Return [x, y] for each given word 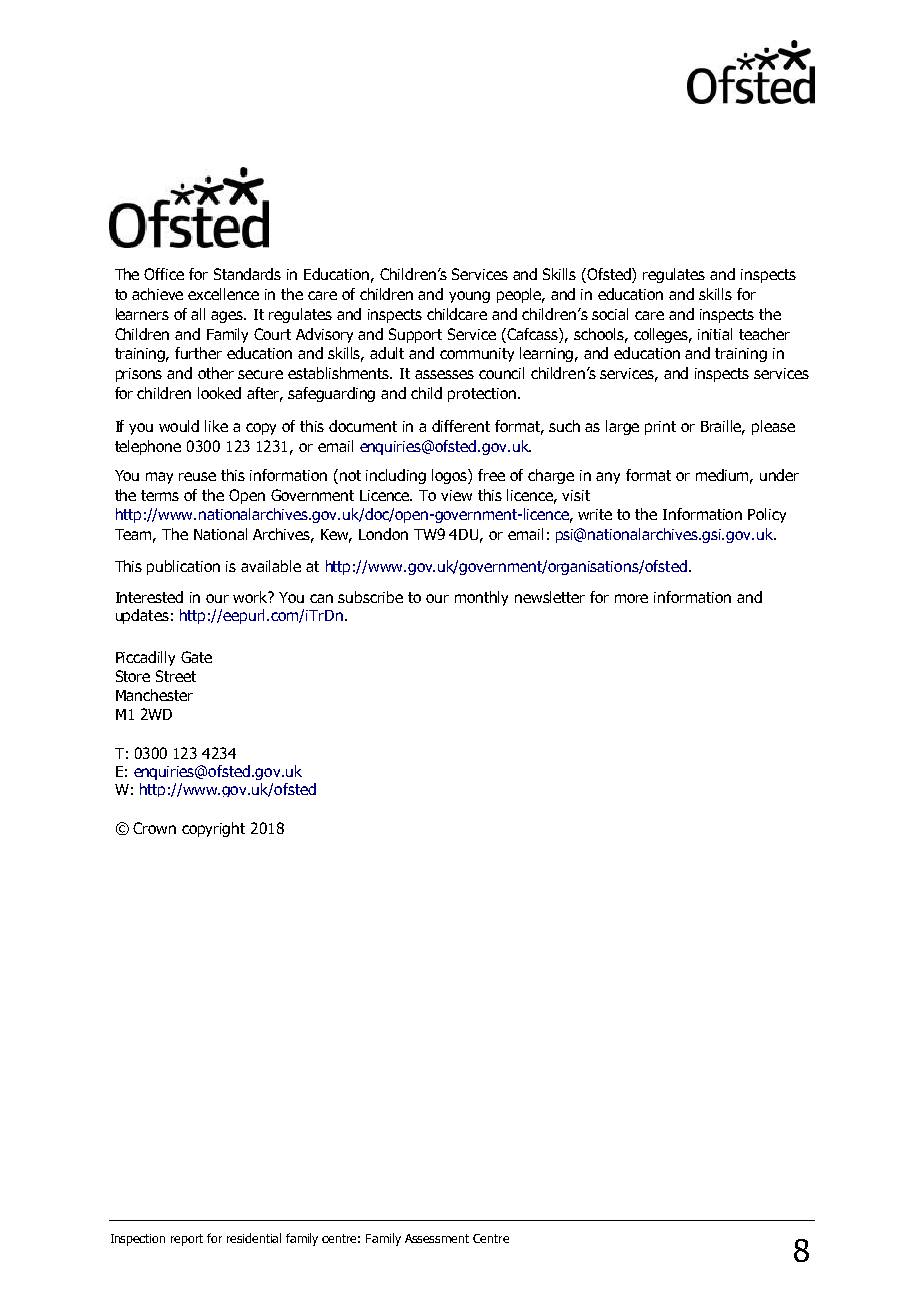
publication [183, 567]
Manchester [154, 695]
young [469, 297]
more [631, 598]
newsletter [550, 597]
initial [715, 334]
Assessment [437, 1238]
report [187, 1240]
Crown [154, 828]
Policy [767, 515]
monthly [481, 598]
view [456, 495]
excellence [223, 294]
